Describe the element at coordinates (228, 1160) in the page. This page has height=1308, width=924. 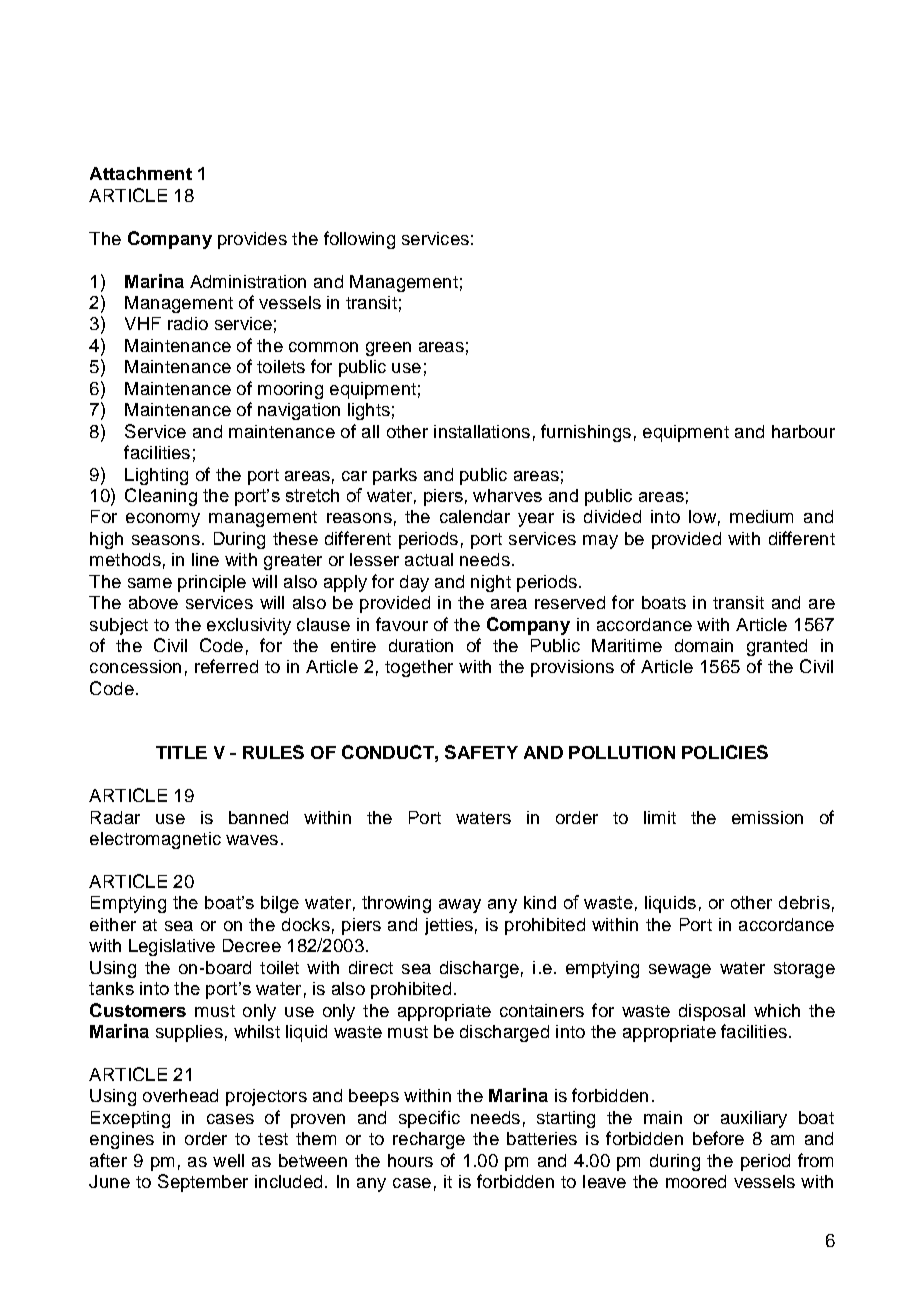
I see `well` at that location.
